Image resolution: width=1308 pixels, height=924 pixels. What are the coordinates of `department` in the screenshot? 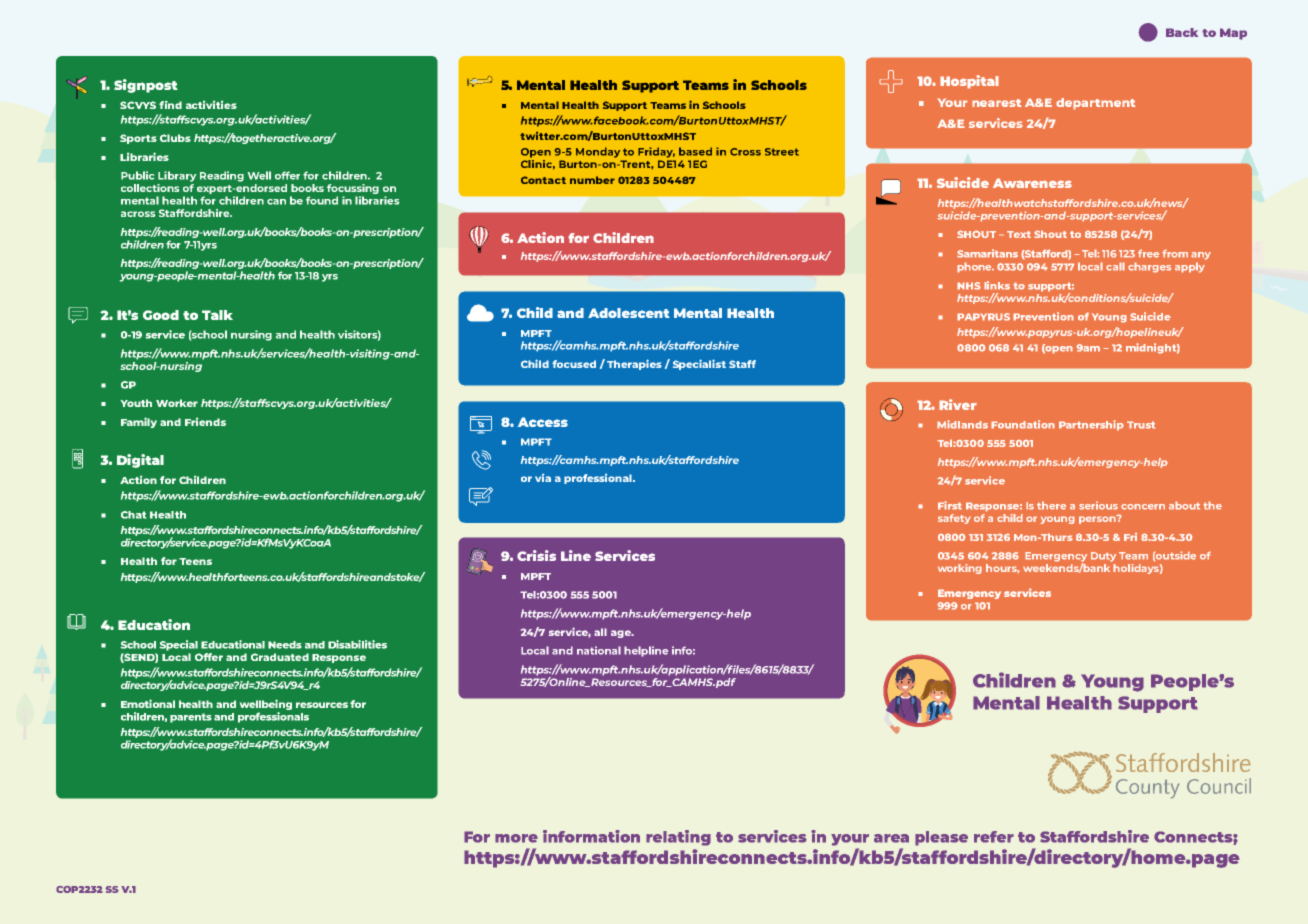 It's located at (1096, 104).
